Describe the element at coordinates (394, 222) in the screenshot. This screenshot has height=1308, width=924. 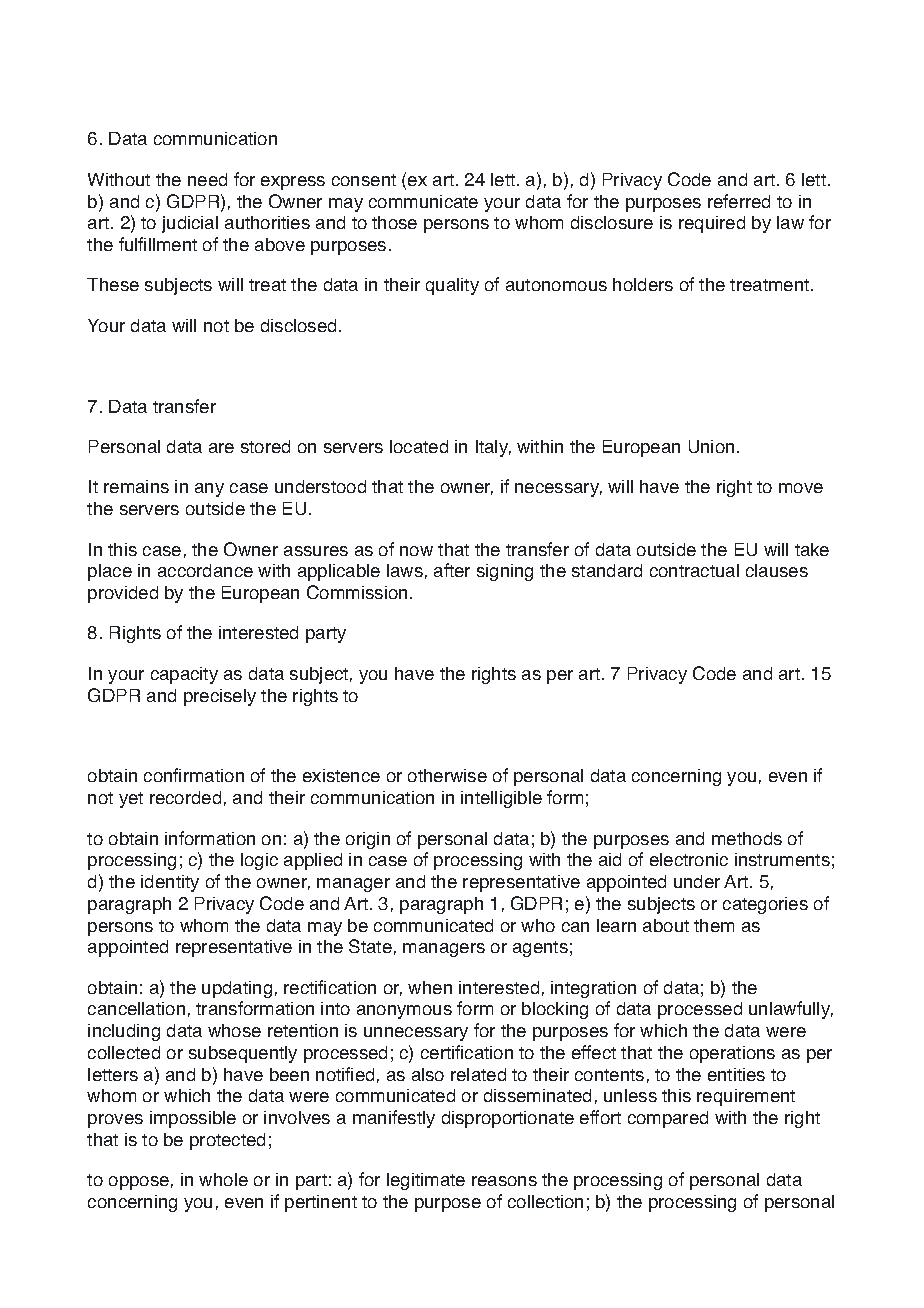
I see `those` at that location.
